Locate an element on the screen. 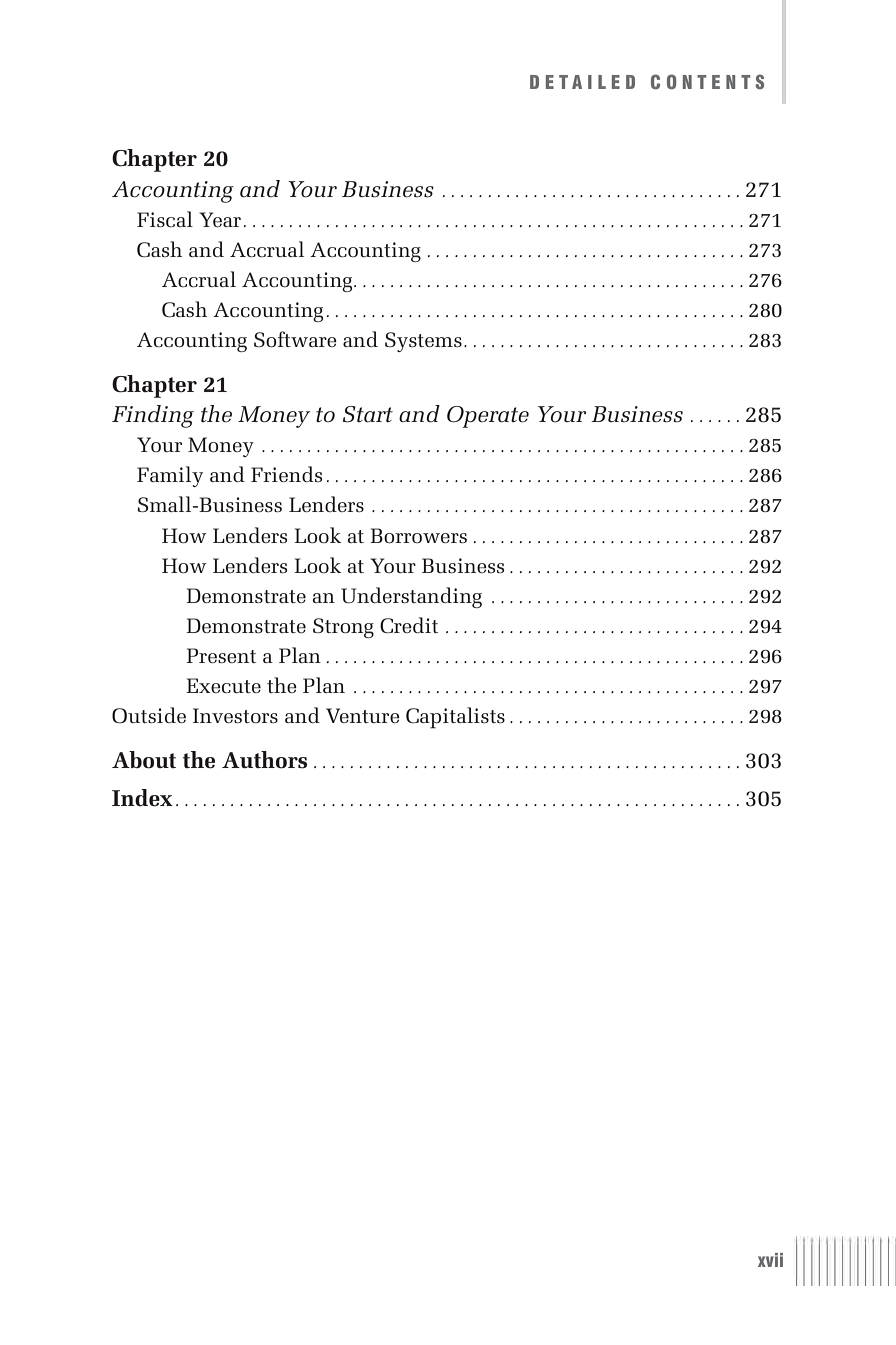  CONTENTS is located at coordinates (707, 82).
